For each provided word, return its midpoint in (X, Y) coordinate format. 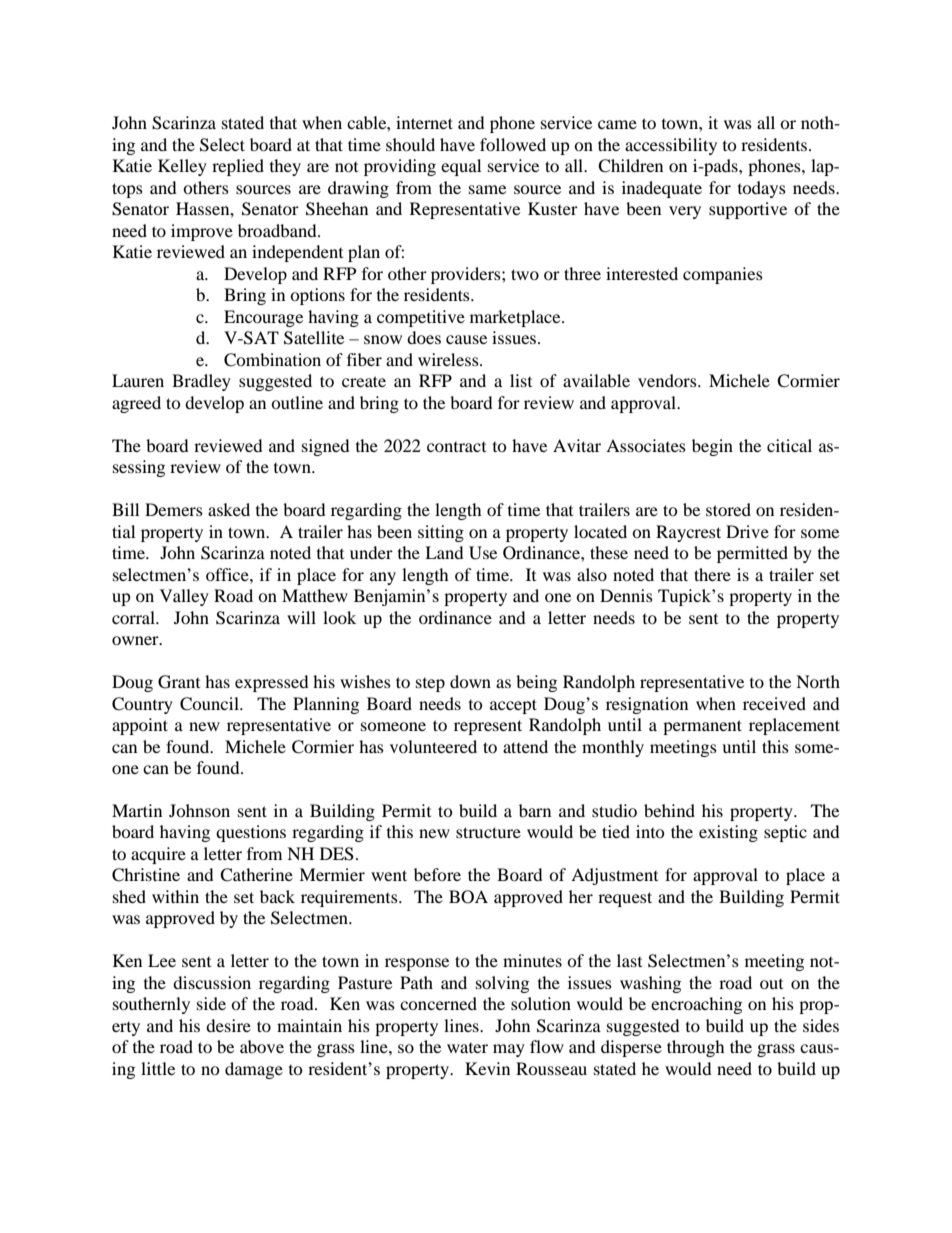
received (774, 703)
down (470, 681)
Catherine (256, 875)
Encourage (263, 318)
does (424, 337)
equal (461, 167)
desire (228, 1025)
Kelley (182, 167)
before (437, 874)
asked (229, 509)
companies (723, 275)
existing (728, 833)
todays (762, 189)
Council (210, 704)
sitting (441, 533)
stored (728, 509)
